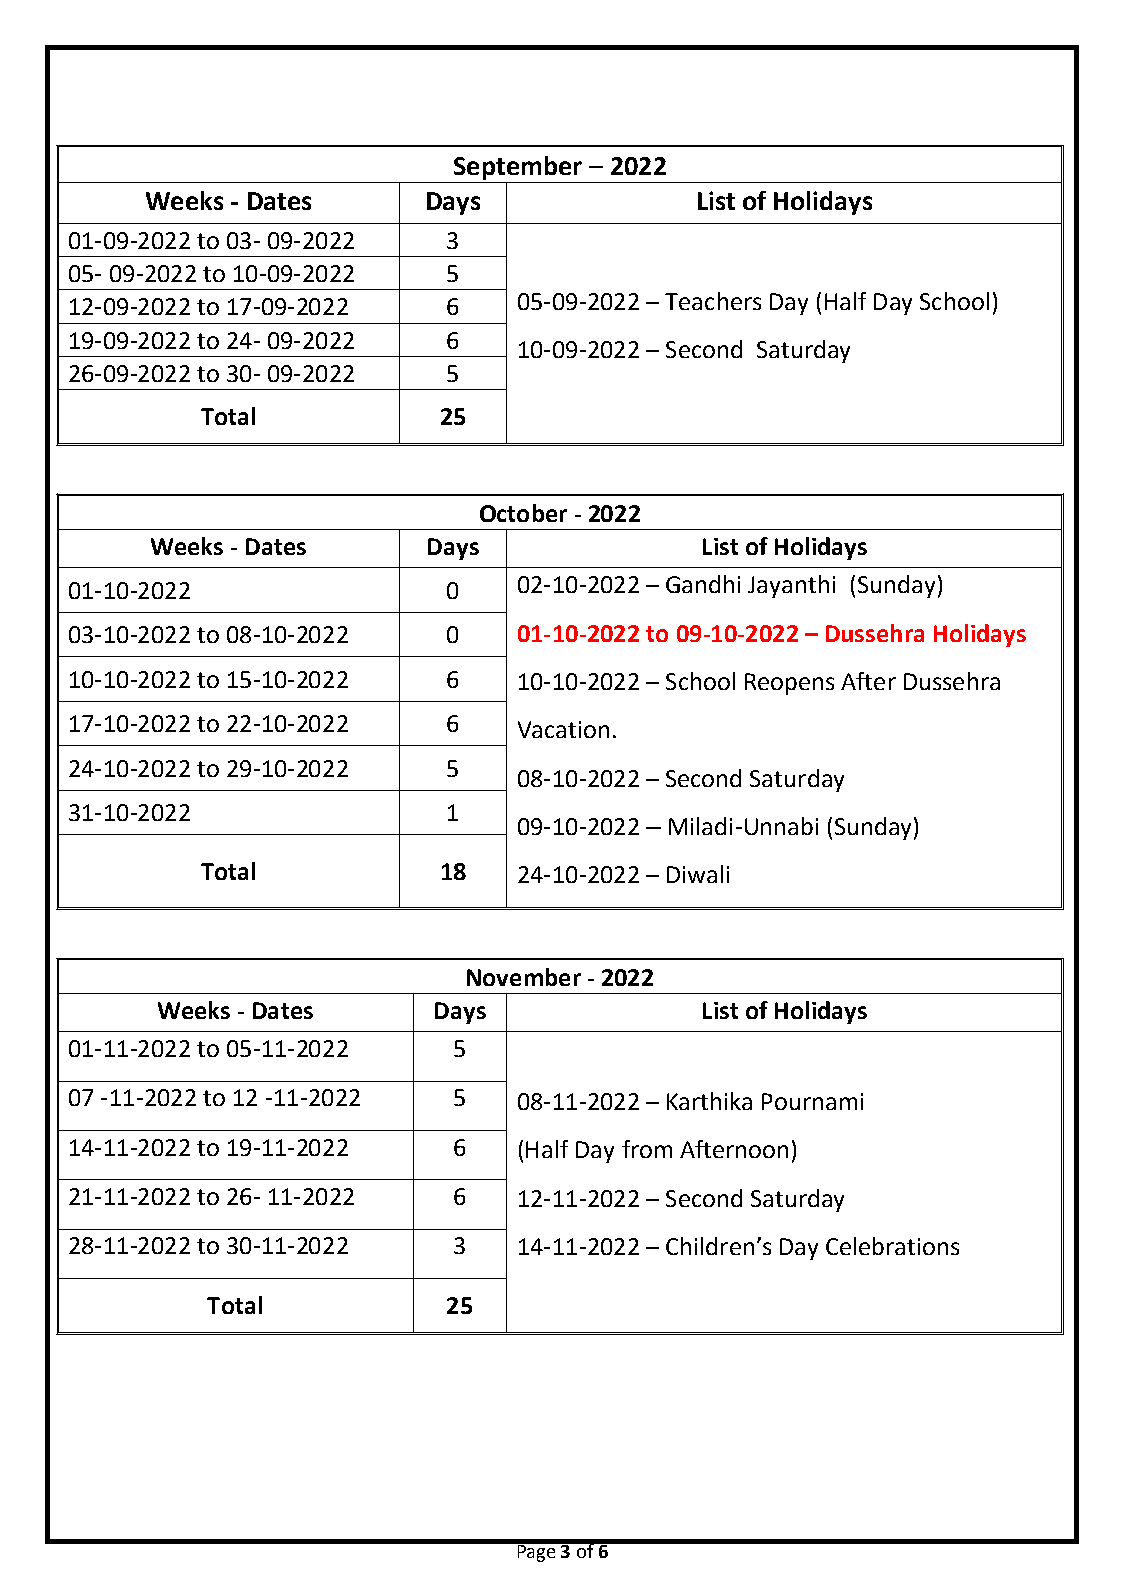 This screenshot has height=1589, width=1124. What do you see at coordinates (698, 874) in the screenshot?
I see `Diwali` at bounding box center [698, 874].
